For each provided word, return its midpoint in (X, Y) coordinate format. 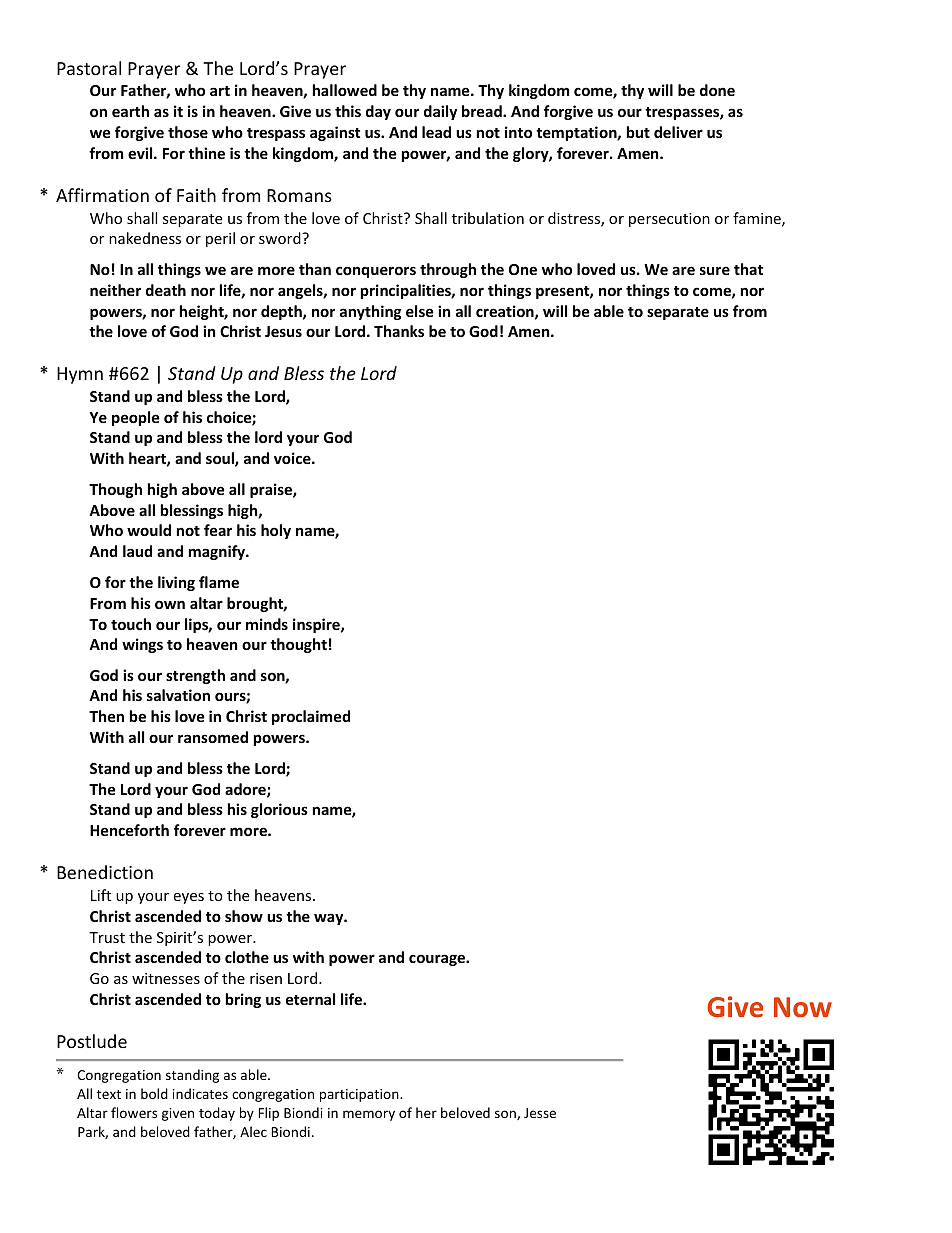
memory (369, 1115)
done (717, 90)
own (170, 604)
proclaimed (311, 717)
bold (154, 1093)
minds (267, 624)
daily (440, 112)
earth (130, 111)
